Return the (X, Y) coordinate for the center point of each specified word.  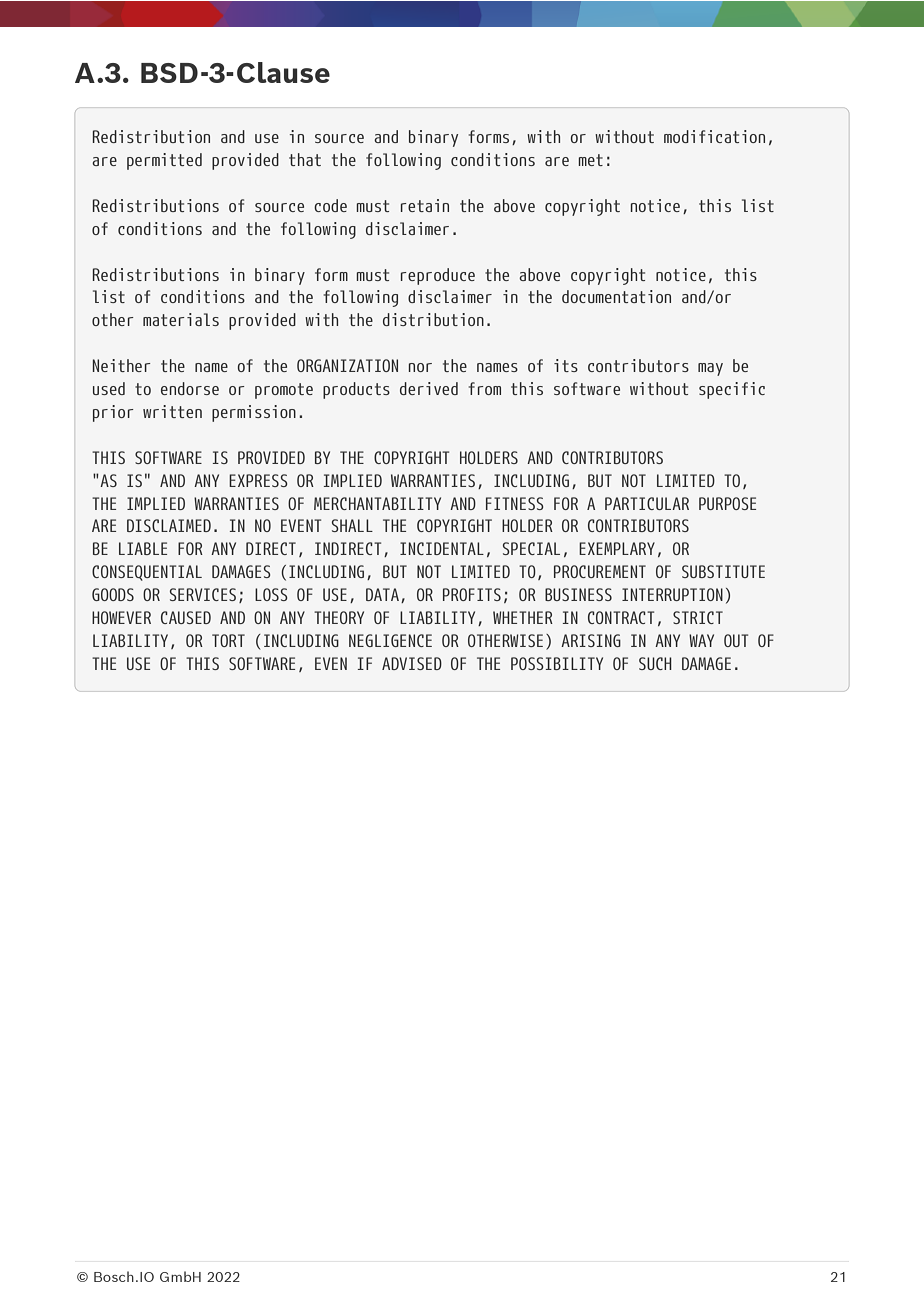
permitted (164, 161)
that (305, 159)
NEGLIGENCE (390, 640)
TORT (228, 640)
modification (714, 136)
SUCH (655, 663)
